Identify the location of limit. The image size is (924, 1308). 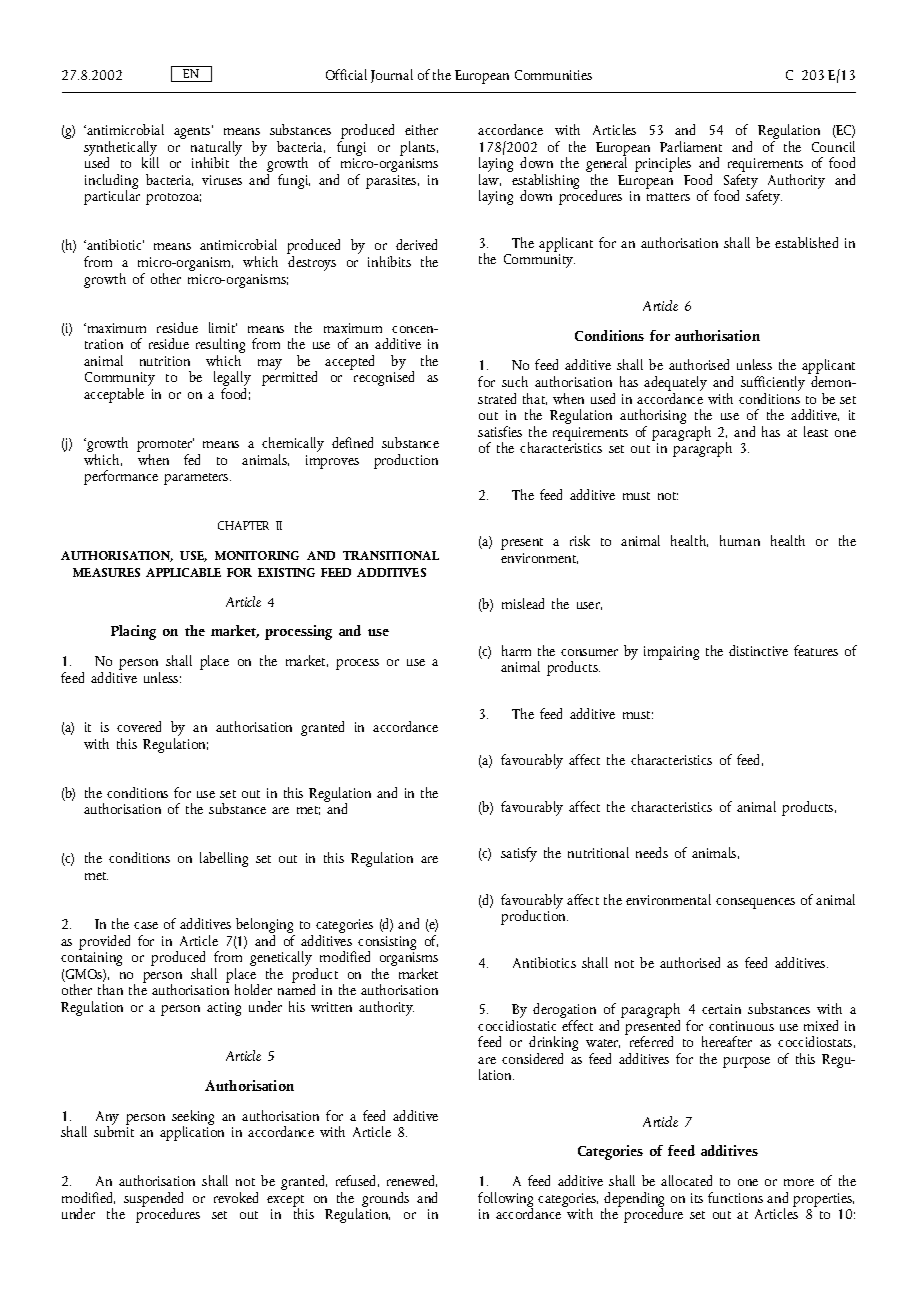
(223, 327).
